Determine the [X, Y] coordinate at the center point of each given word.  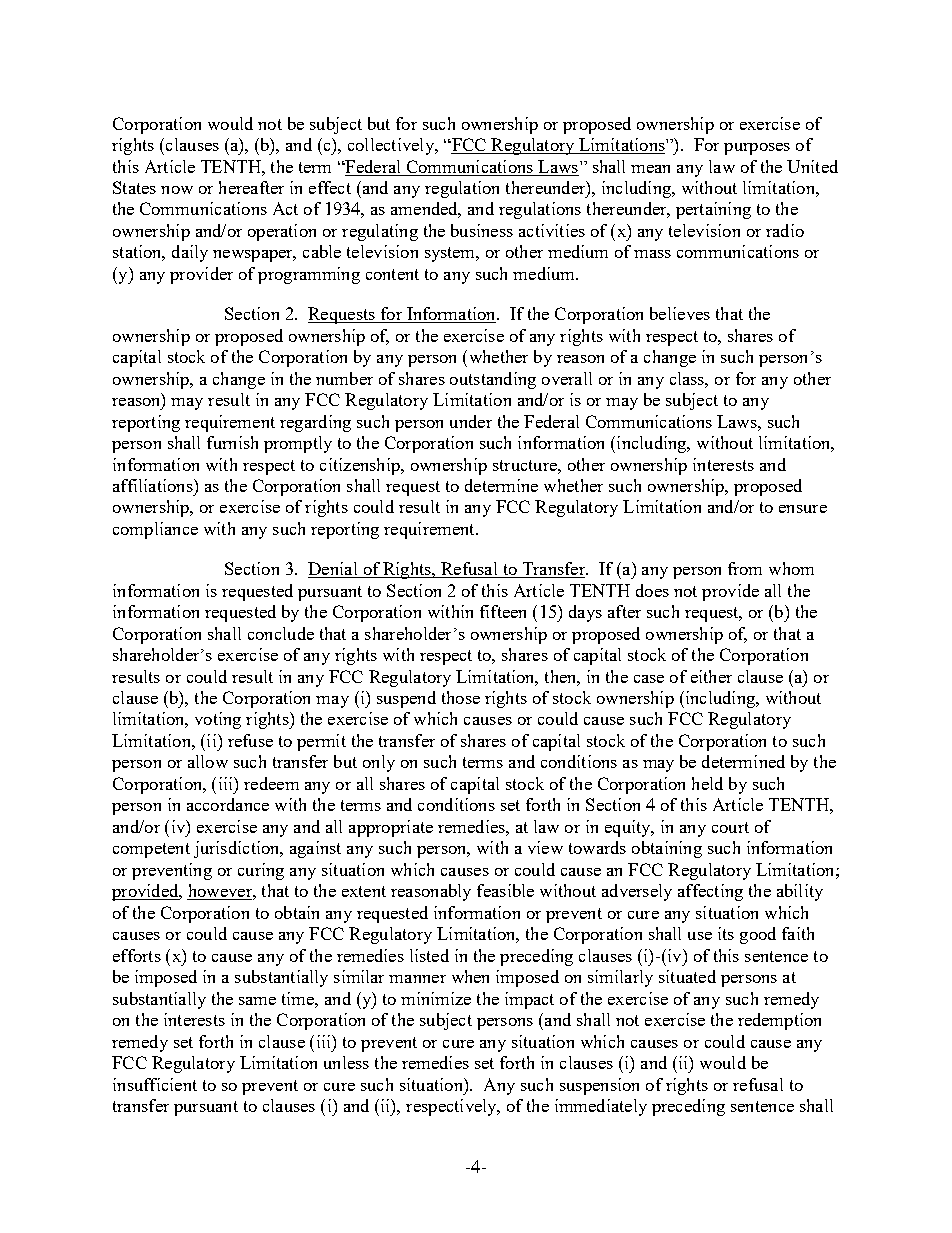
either [711, 676]
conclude [281, 633]
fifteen [503, 611]
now [177, 190]
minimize [436, 998]
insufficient [155, 1084]
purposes [757, 149]
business [482, 230]
